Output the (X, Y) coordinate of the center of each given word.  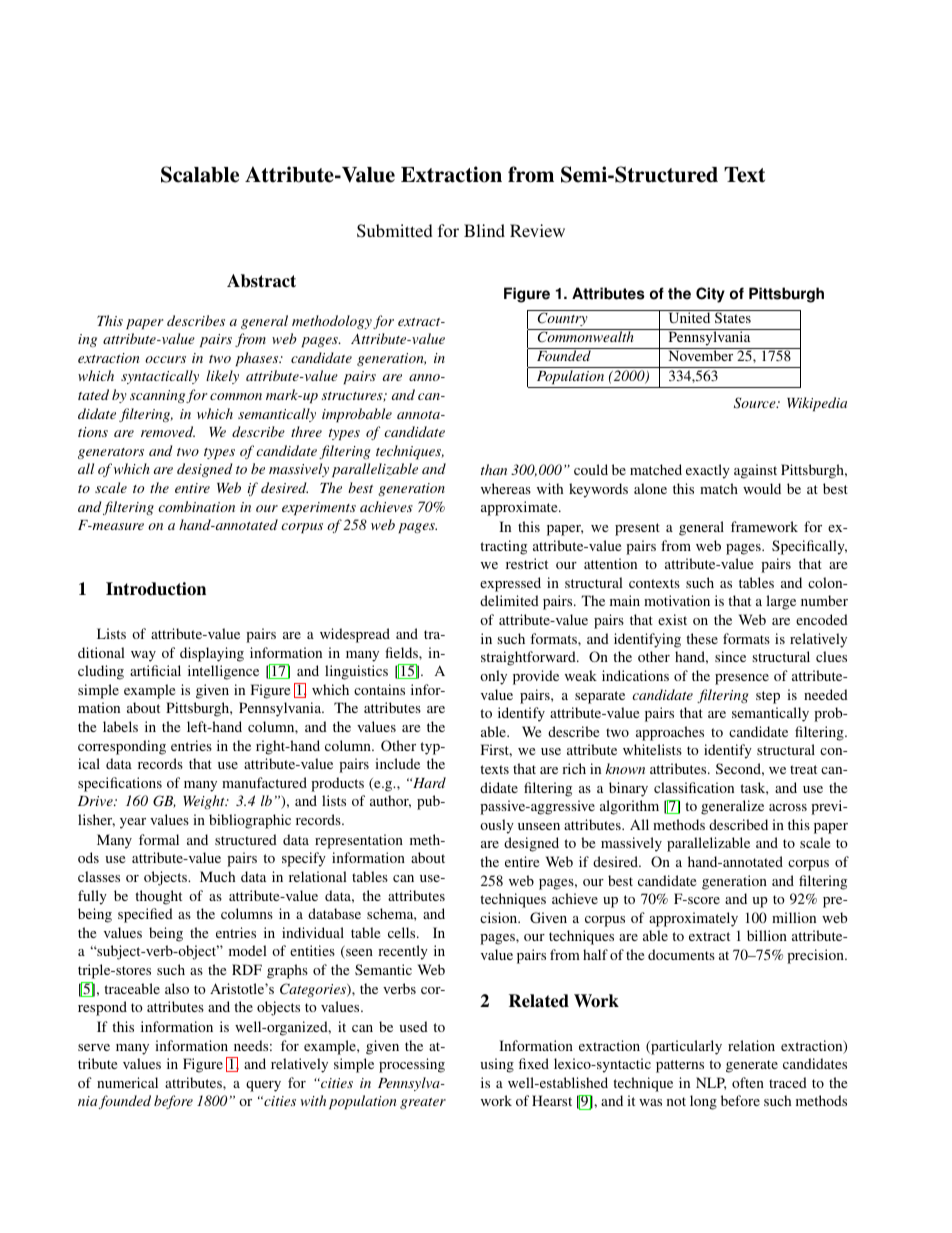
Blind (484, 230)
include (397, 763)
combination (196, 506)
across (788, 807)
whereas (506, 488)
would (762, 488)
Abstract (261, 281)
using (497, 1065)
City (710, 295)
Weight (205, 802)
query (263, 1086)
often (748, 1082)
